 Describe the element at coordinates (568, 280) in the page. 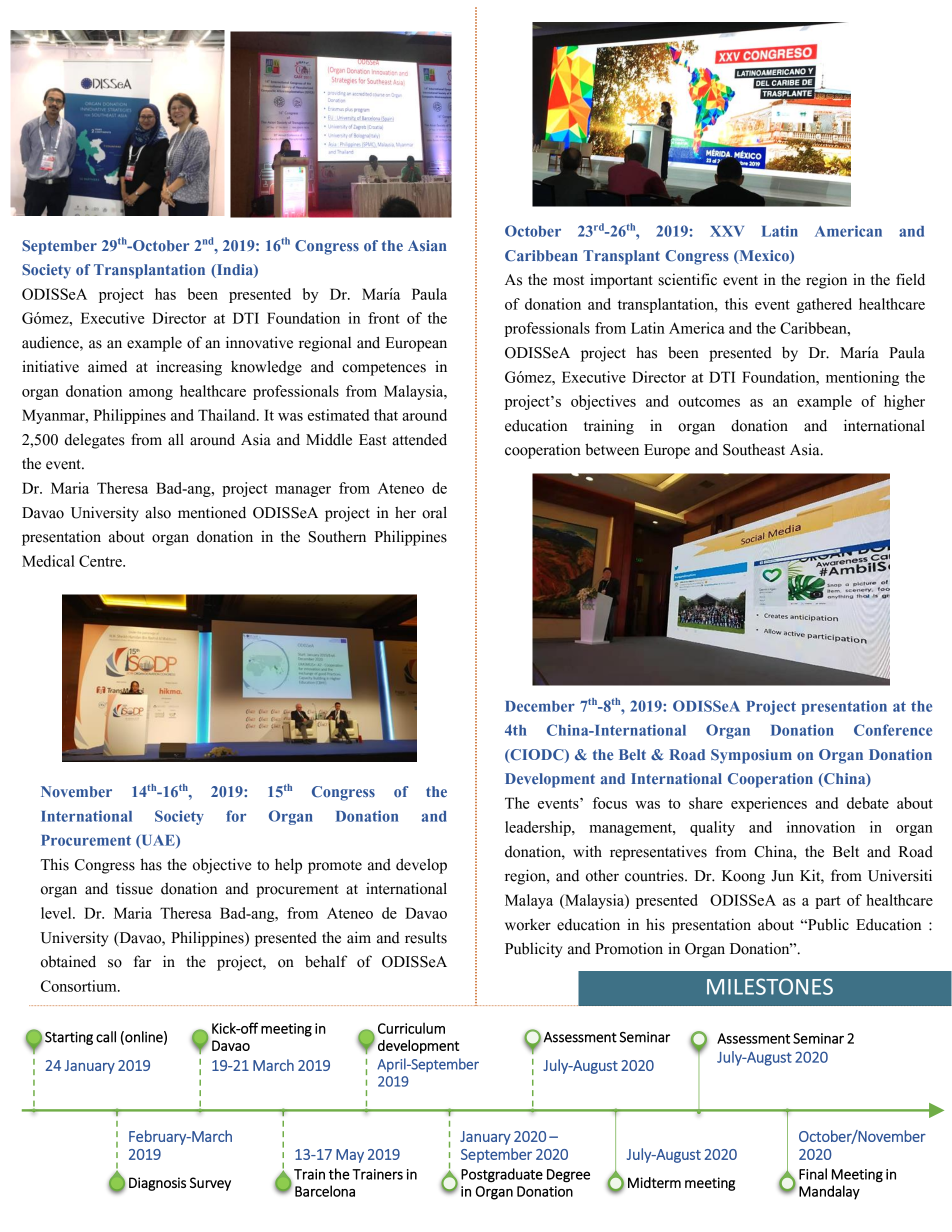

I see `most` at that location.
